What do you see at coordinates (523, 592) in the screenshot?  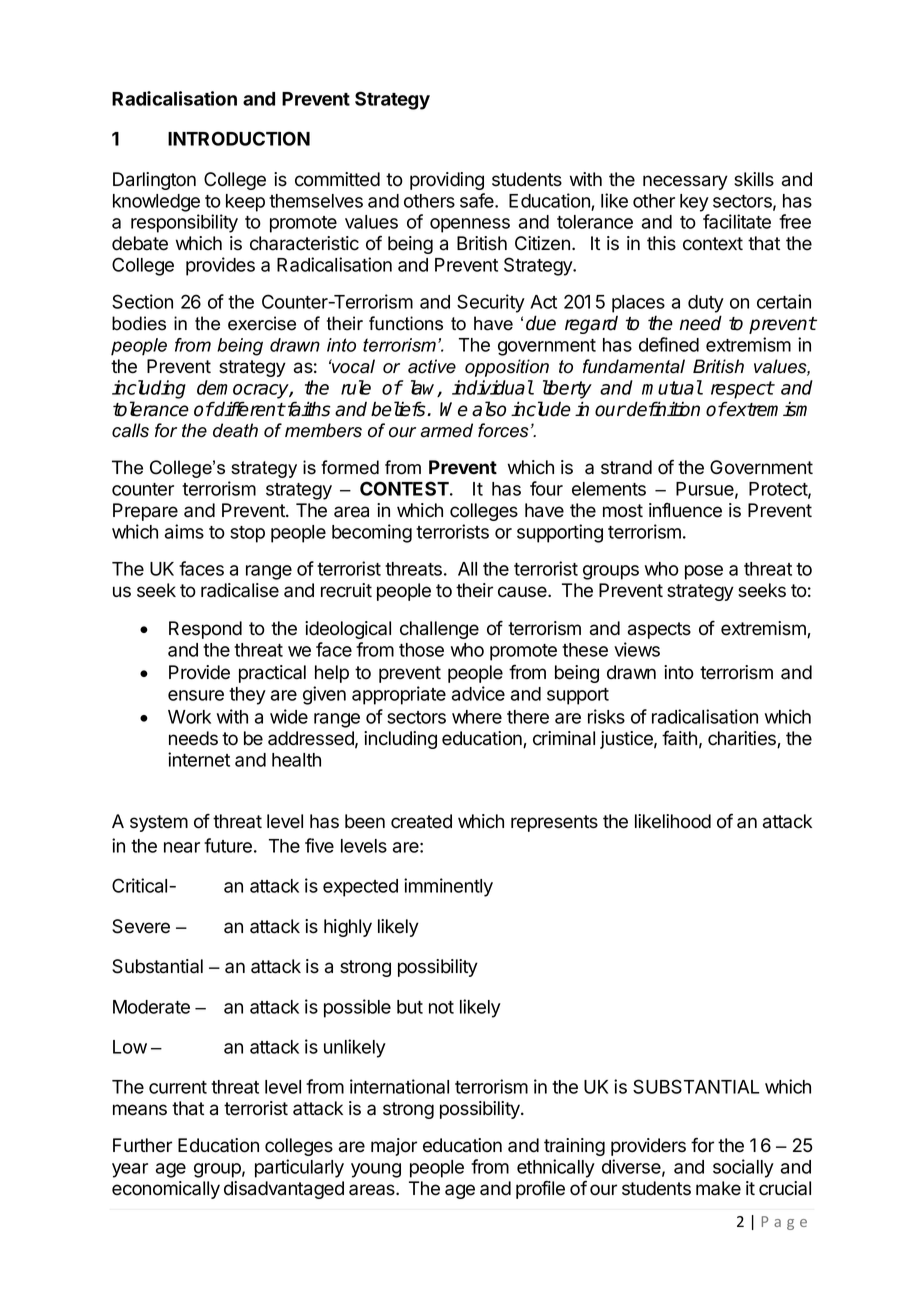 I see `cause` at bounding box center [523, 592].
